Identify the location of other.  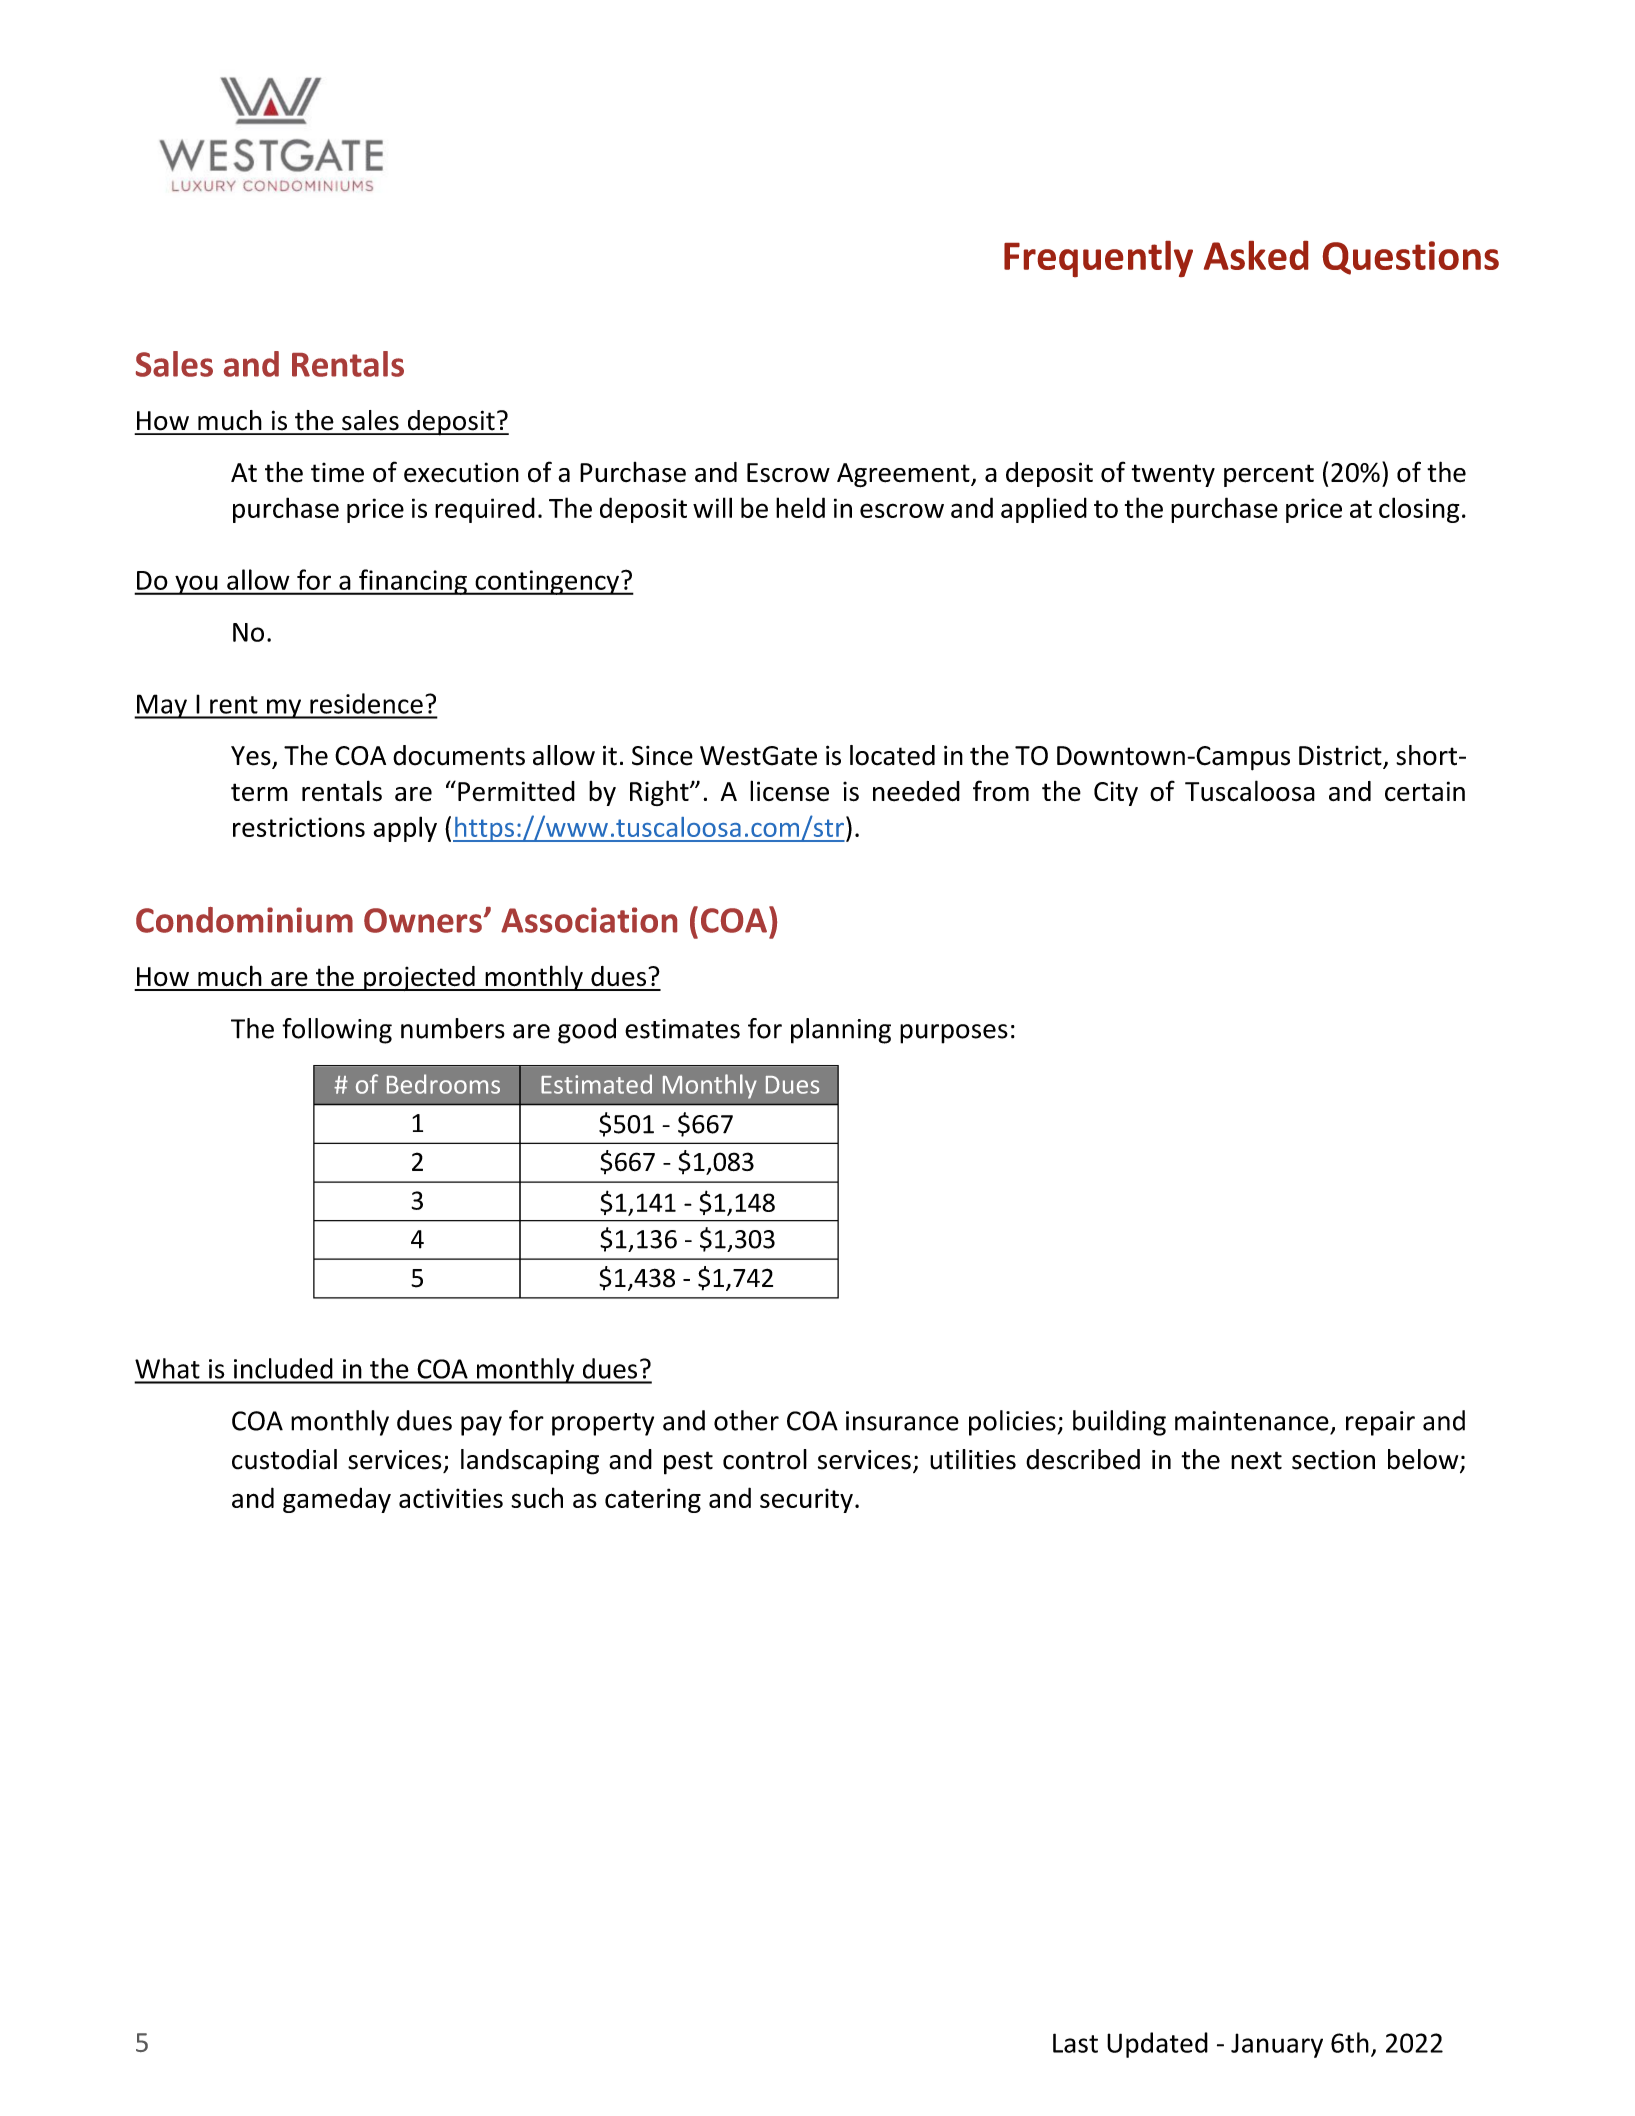
(746, 1420).
